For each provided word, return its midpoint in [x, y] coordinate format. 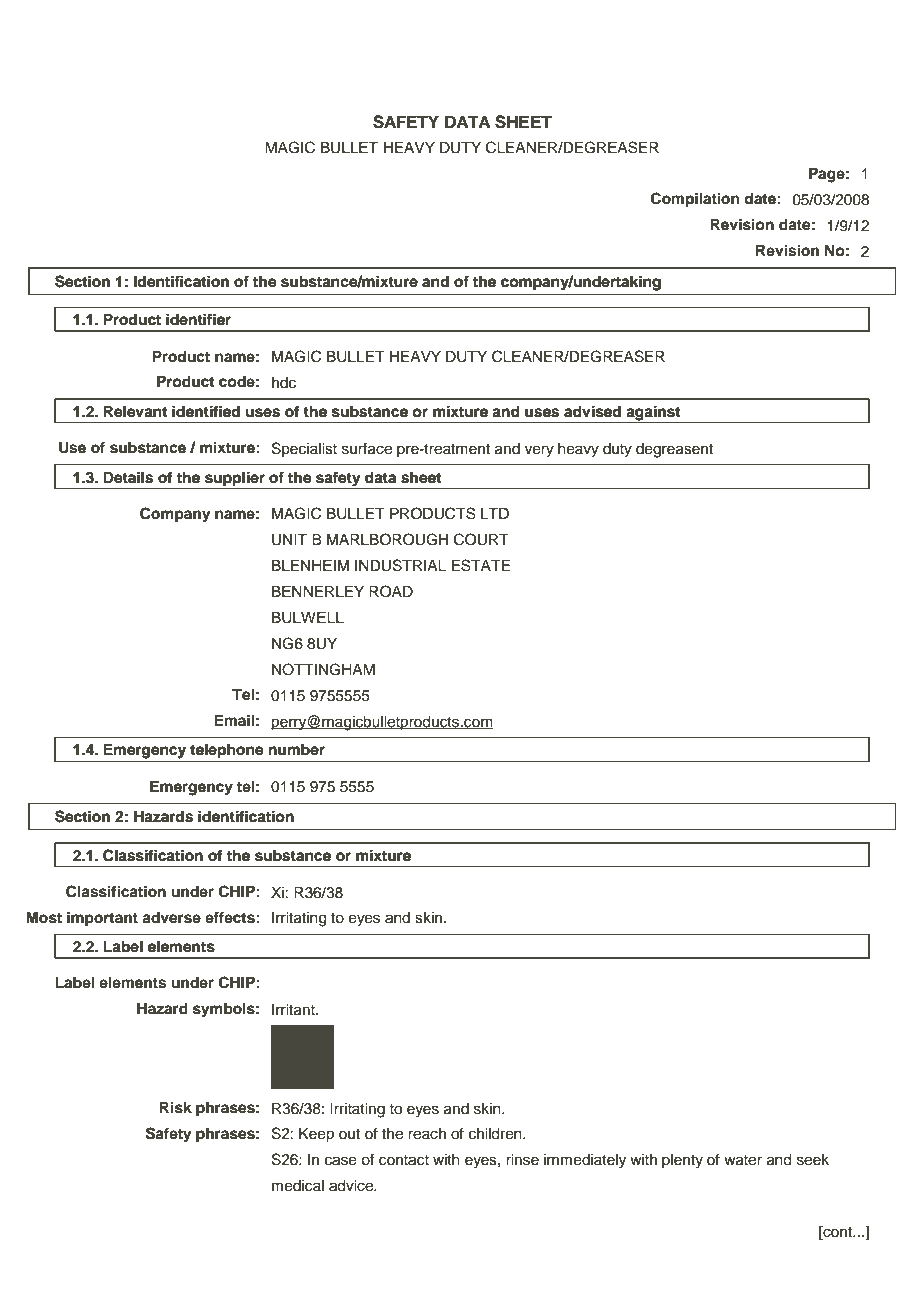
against [653, 414]
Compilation [695, 200]
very [539, 451]
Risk [175, 1107]
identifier [198, 319]
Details [128, 477]
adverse [171, 918]
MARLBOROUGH [387, 539]
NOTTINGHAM [323, 669]
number [297, 749]
